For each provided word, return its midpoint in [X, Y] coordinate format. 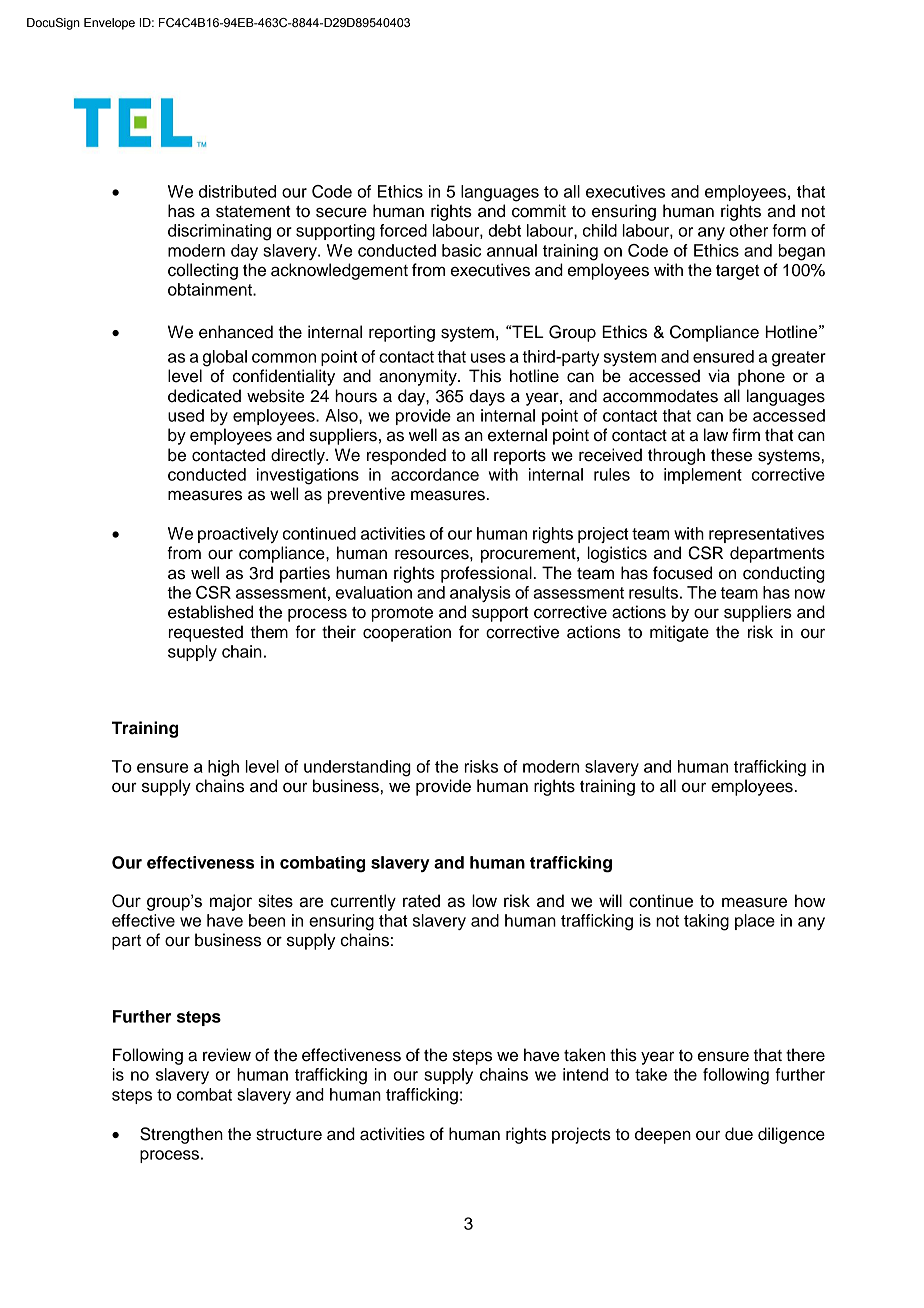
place [755, 922]
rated [421, 901]
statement [253, 211]
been [267, 920]
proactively [238, 535]
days [487, 397]
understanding [357, 768]
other [748, 230]
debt [504, 230]
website [275, 396]
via [719, 376]
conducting [784, 574]
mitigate [679, 633]
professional [487, 574]
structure [289, 1134]
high [223, 768]
